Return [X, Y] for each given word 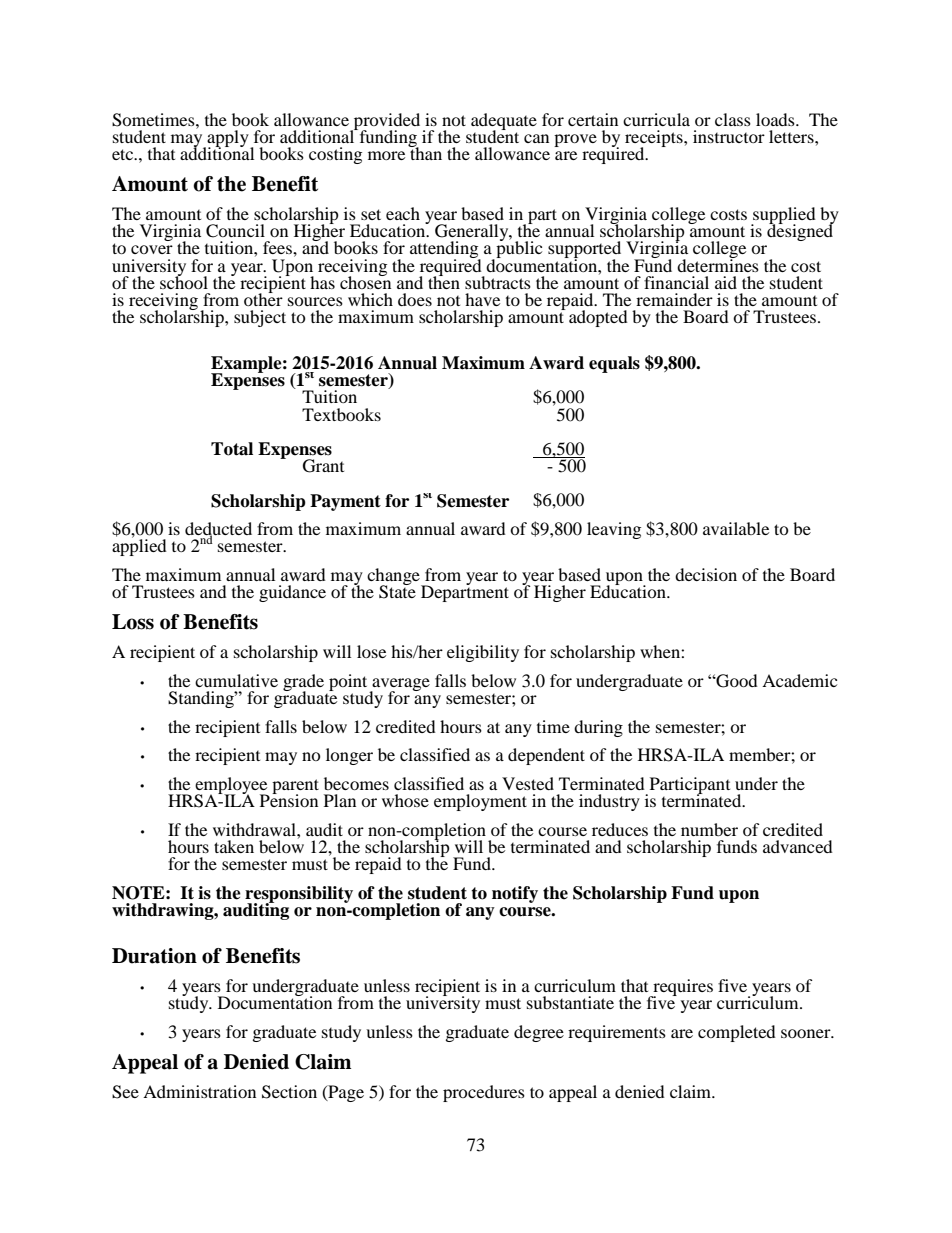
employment [480, 802]
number [709, 829]
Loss [133, 622]
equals [614, 364]
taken [234, 846]
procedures [484, 1093]
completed [737, 1033]
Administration [199, 1091]
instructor [729, 136]
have [482, 299]
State [397, 591]
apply [228, 139]
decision [706, 574]
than [425, 152]
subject [260, 318]
